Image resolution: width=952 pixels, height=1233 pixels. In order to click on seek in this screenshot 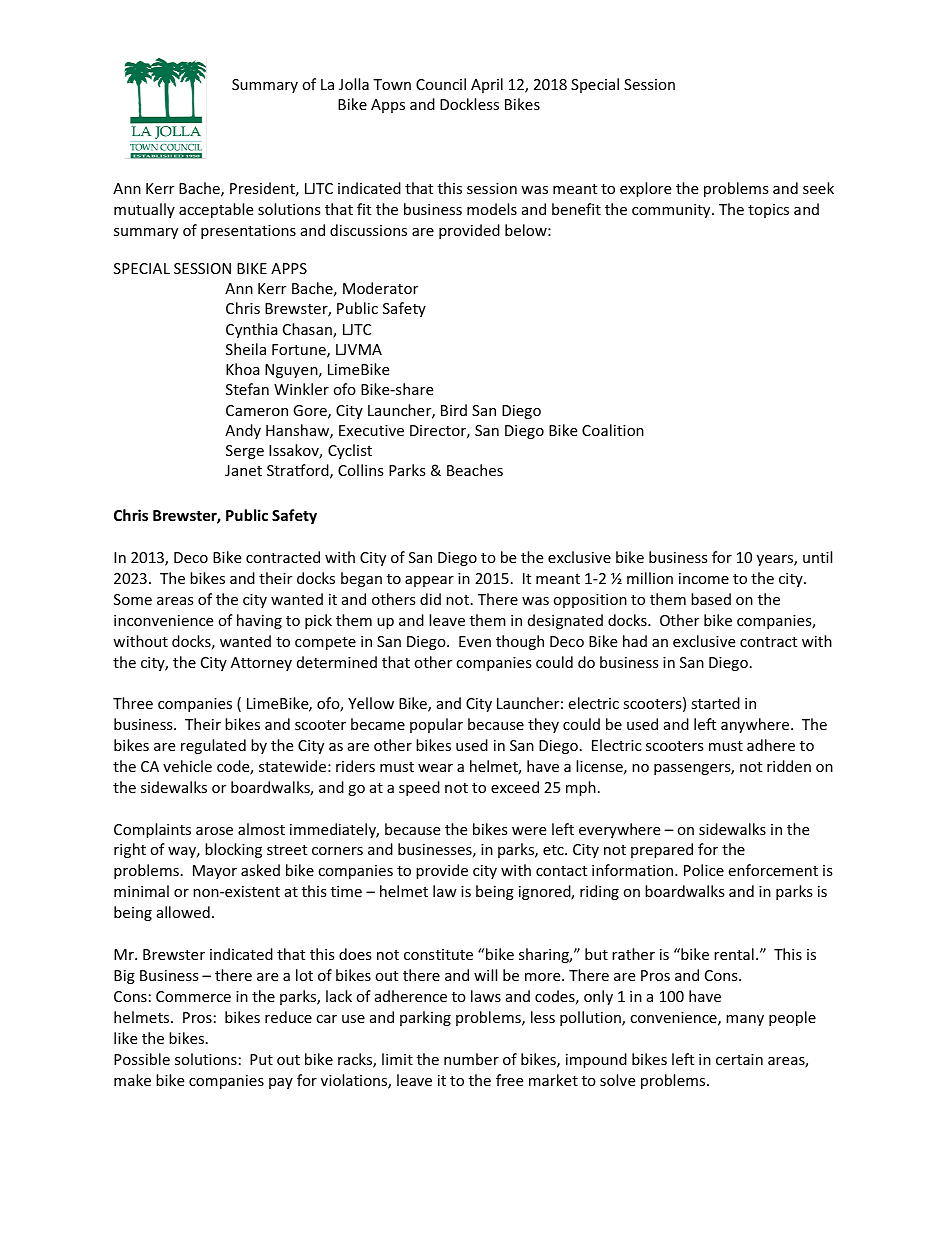, I will do `click(818, 188)`.
